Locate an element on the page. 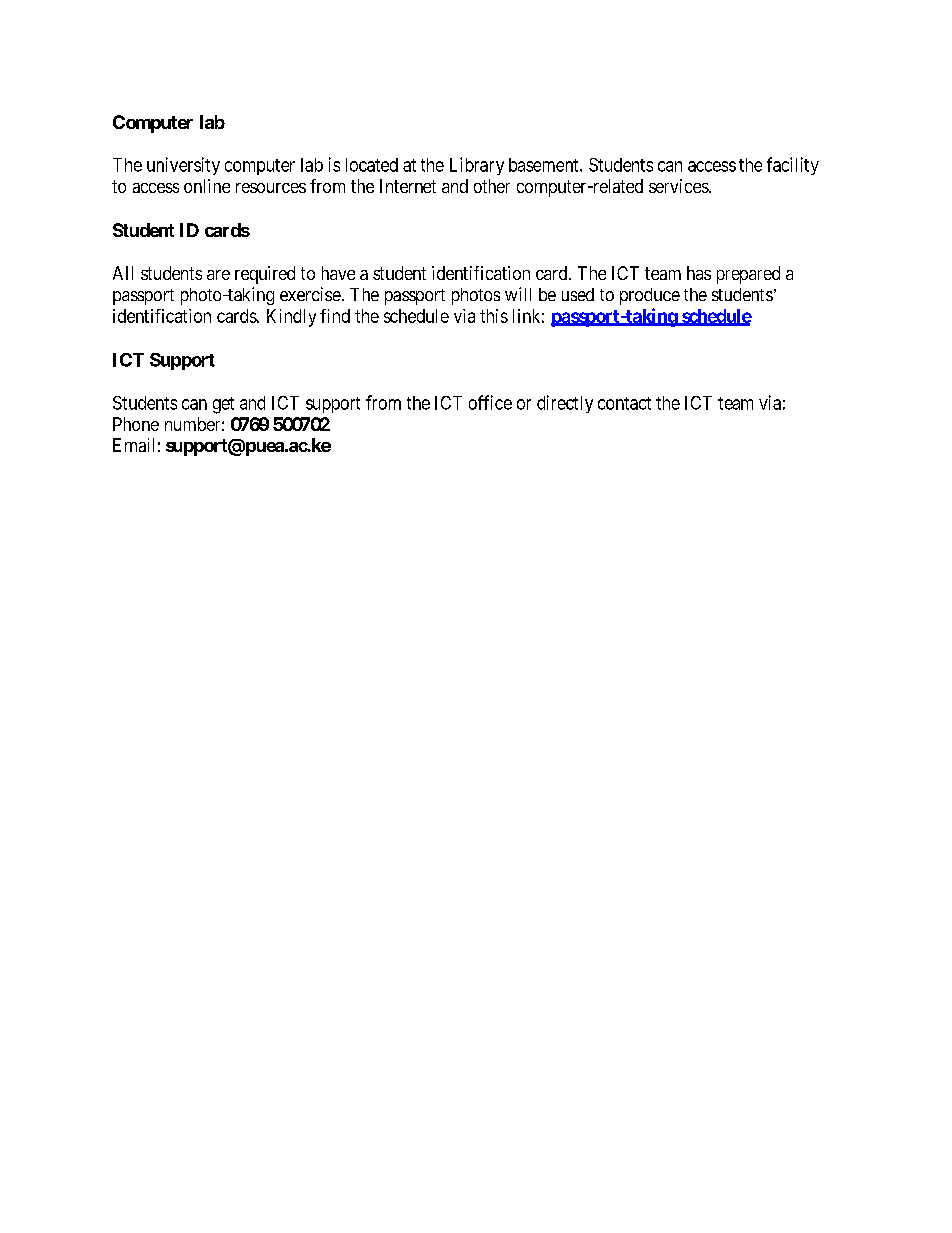 The width and height of the page is (952, 1233). have is located at coordinates (338, 273).
